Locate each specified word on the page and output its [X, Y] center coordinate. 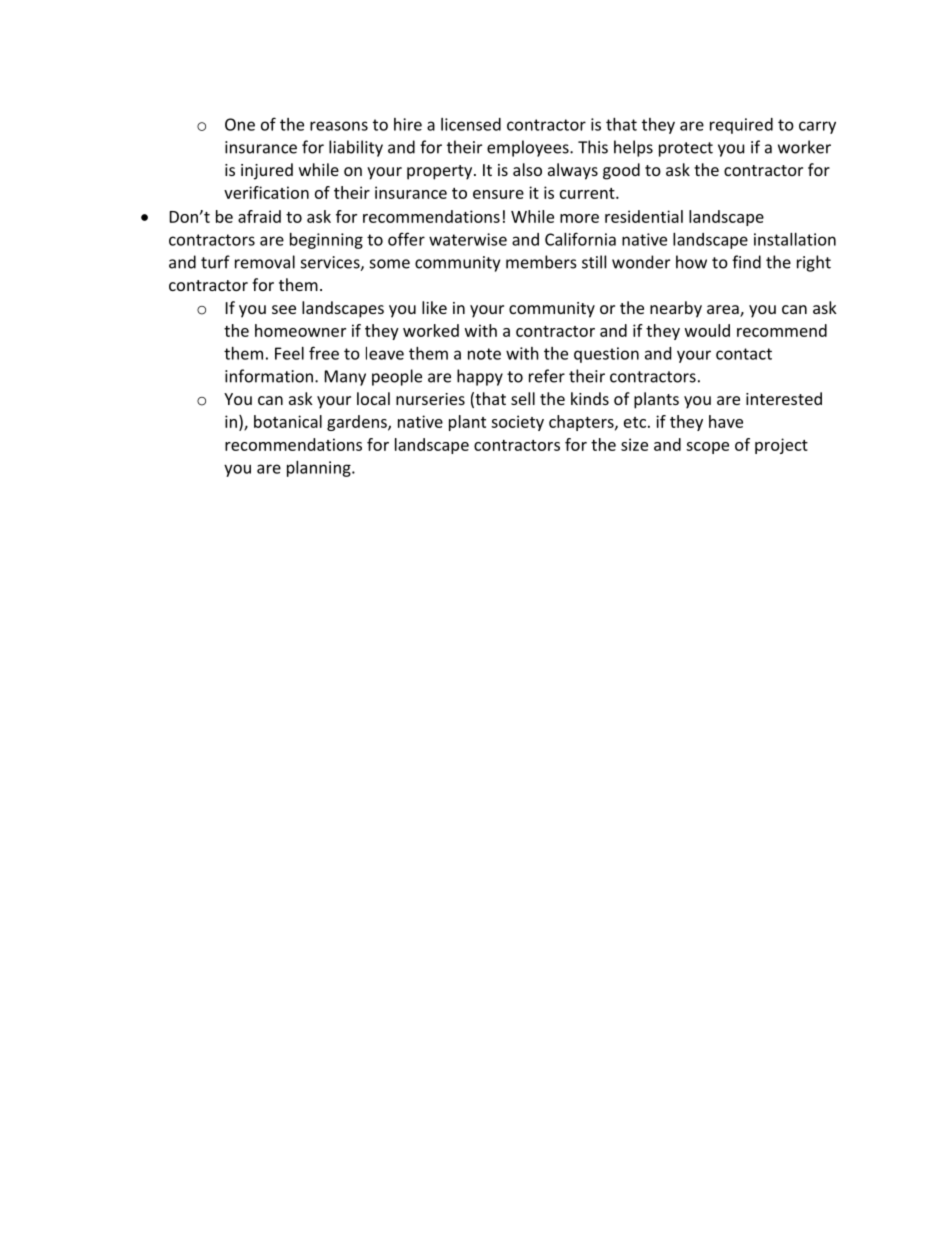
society [517, 423]
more [579, 218]
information [269, 376]
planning [320, 469]
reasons [339, 126]
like [434, 307]
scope [707, 448]
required [741, 126]
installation [795, 239]
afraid [259, 216]
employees [529, 148]
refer [547, 376]
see [284, 309]
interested [784, 398]
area [723, 309]
